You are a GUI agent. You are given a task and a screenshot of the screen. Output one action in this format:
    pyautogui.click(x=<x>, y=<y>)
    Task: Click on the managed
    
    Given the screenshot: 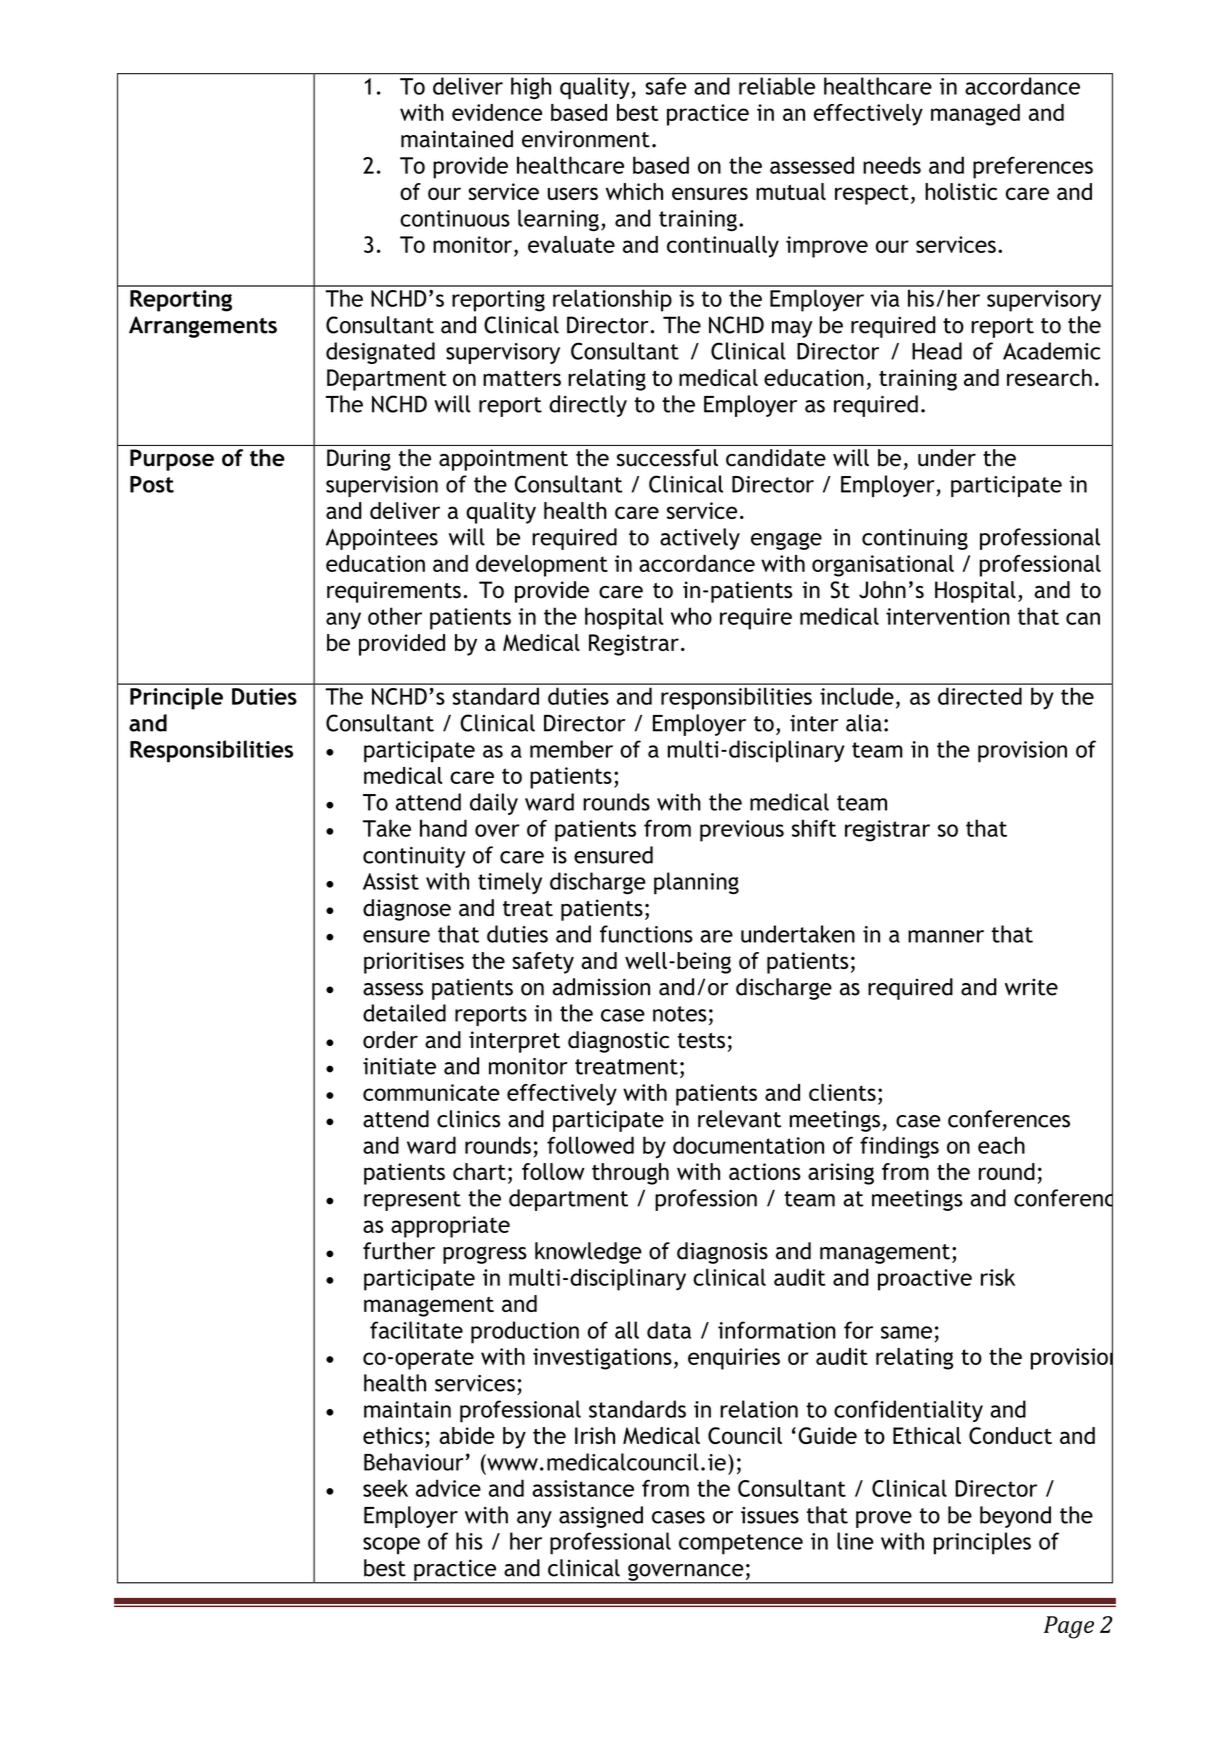 What is the action you would take?
    pyautogui.click(x=975, y=115)
